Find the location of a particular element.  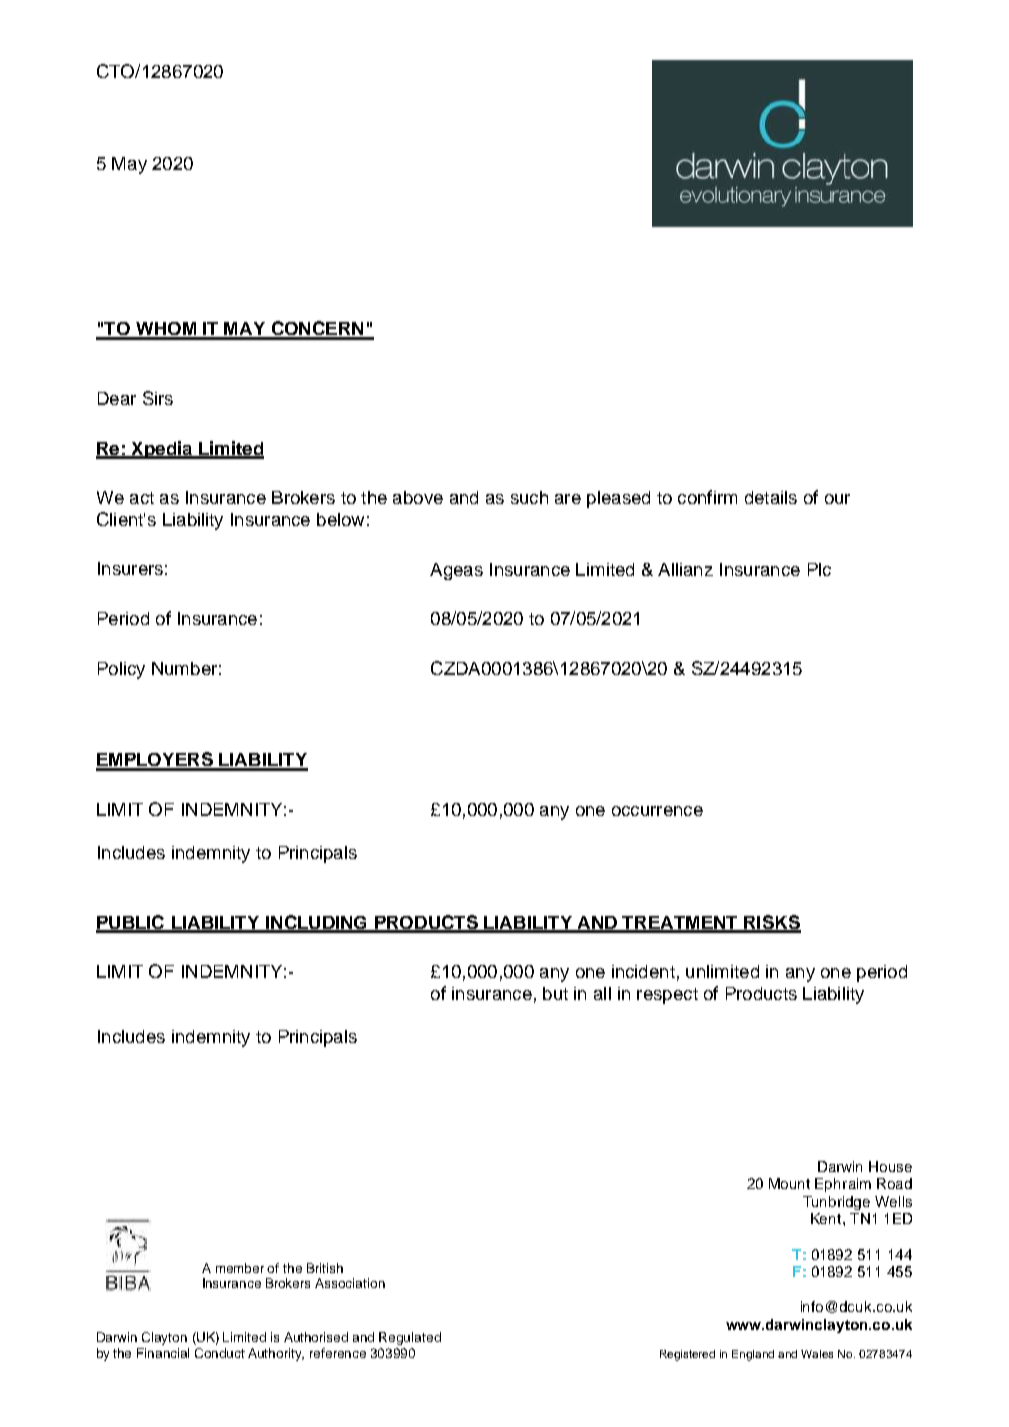

such is located at coordinates (529, 497).
